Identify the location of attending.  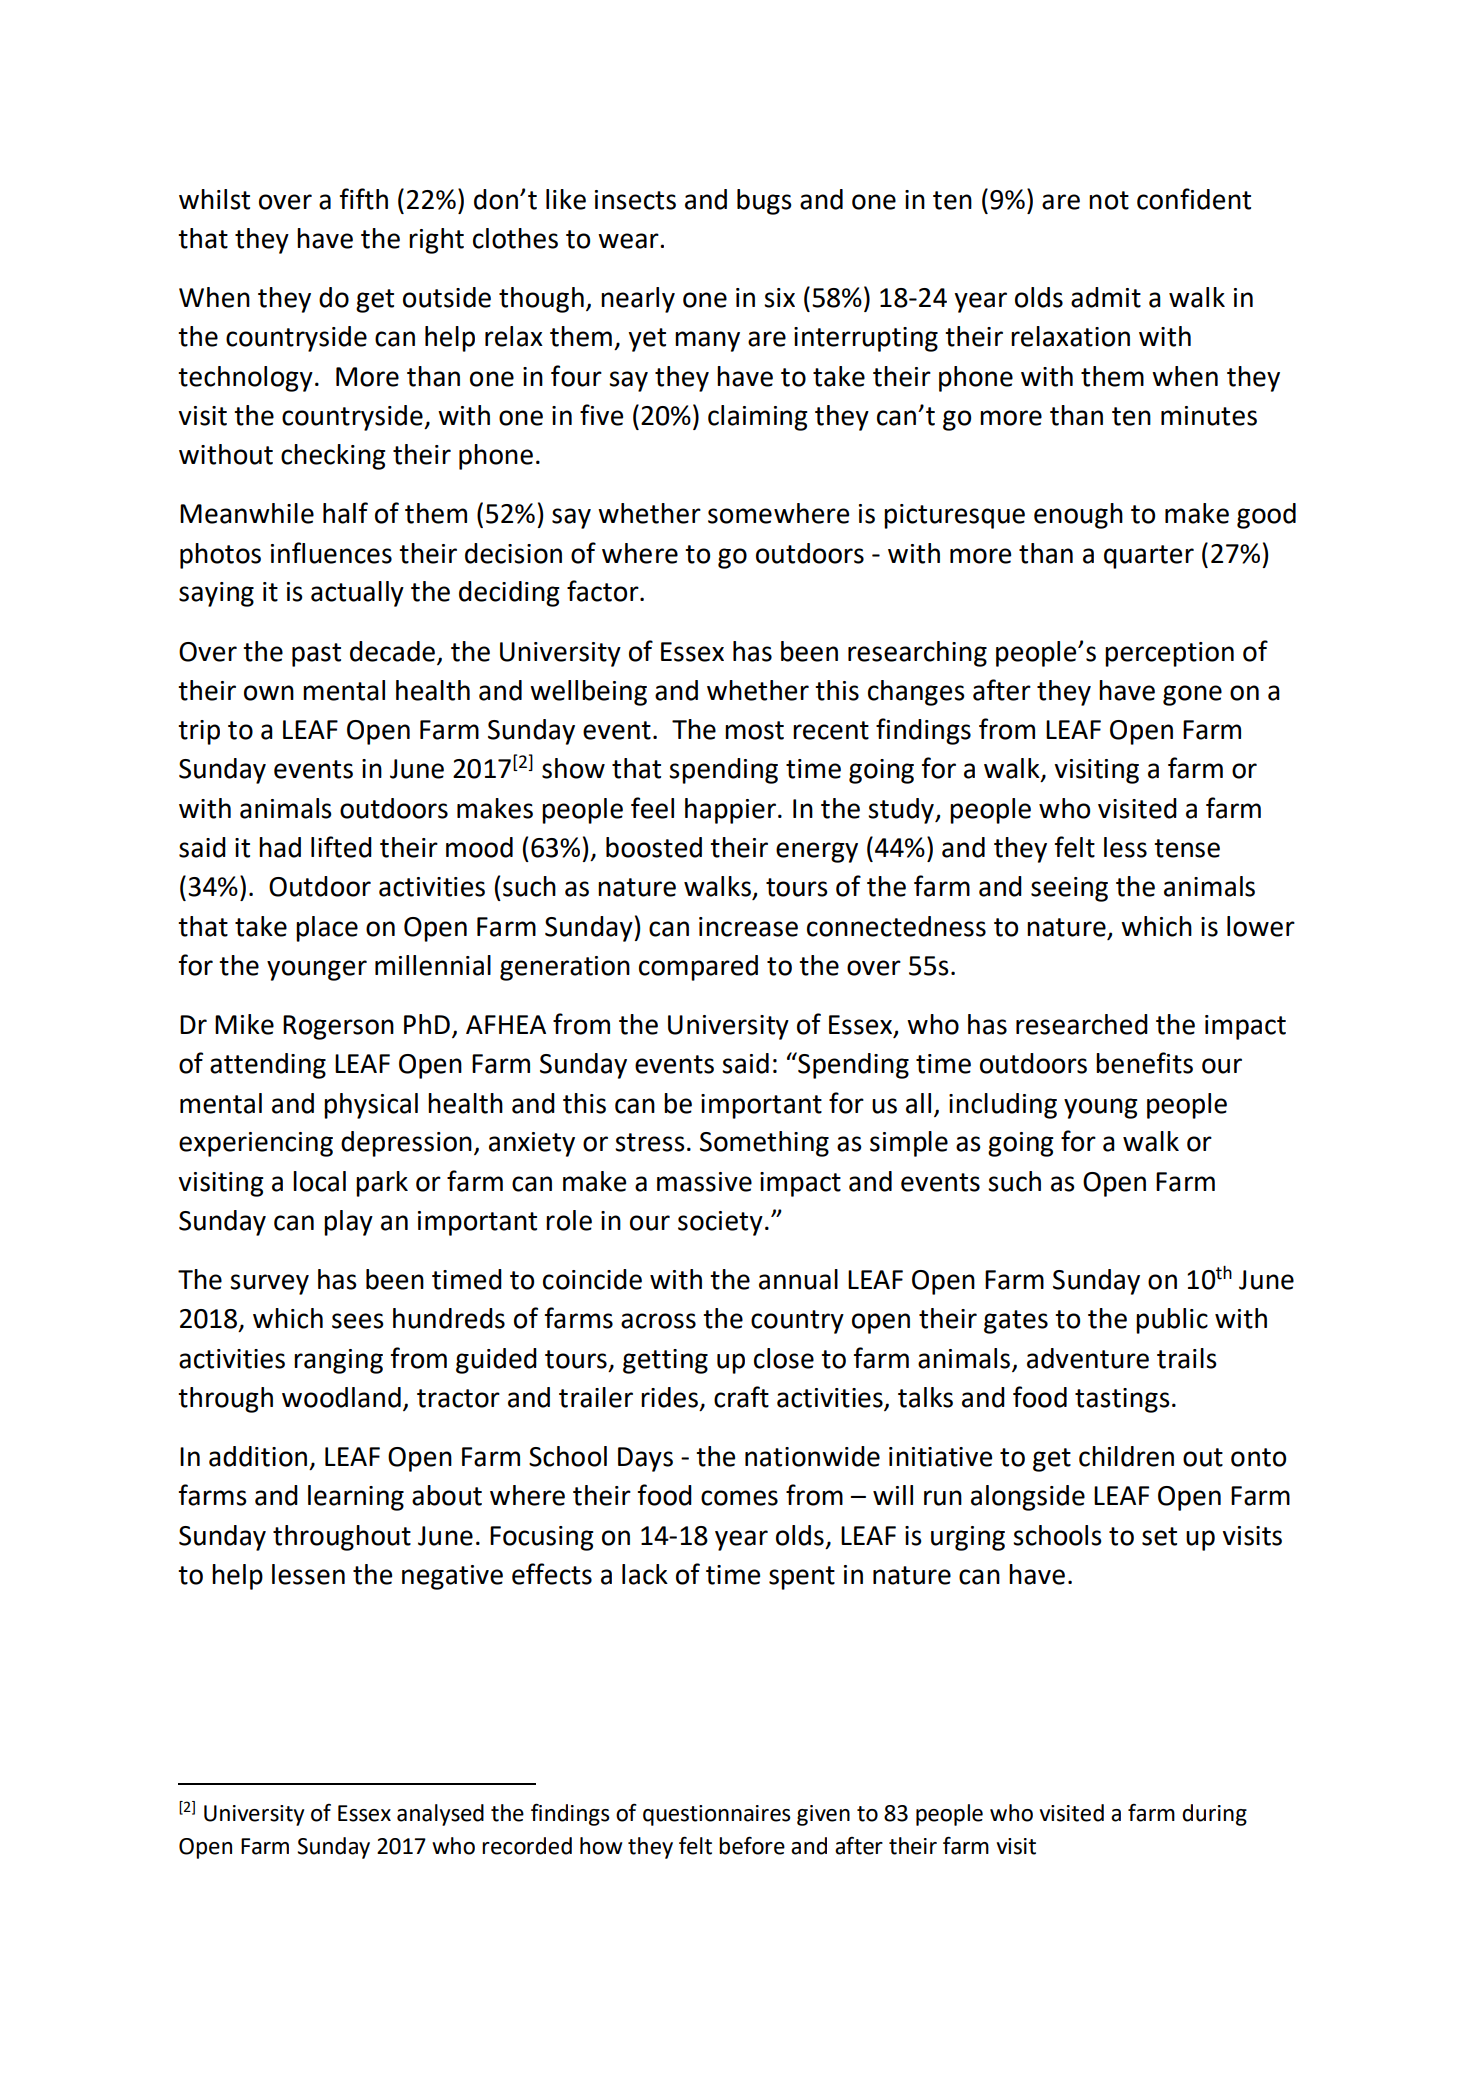
(268, 1066).
